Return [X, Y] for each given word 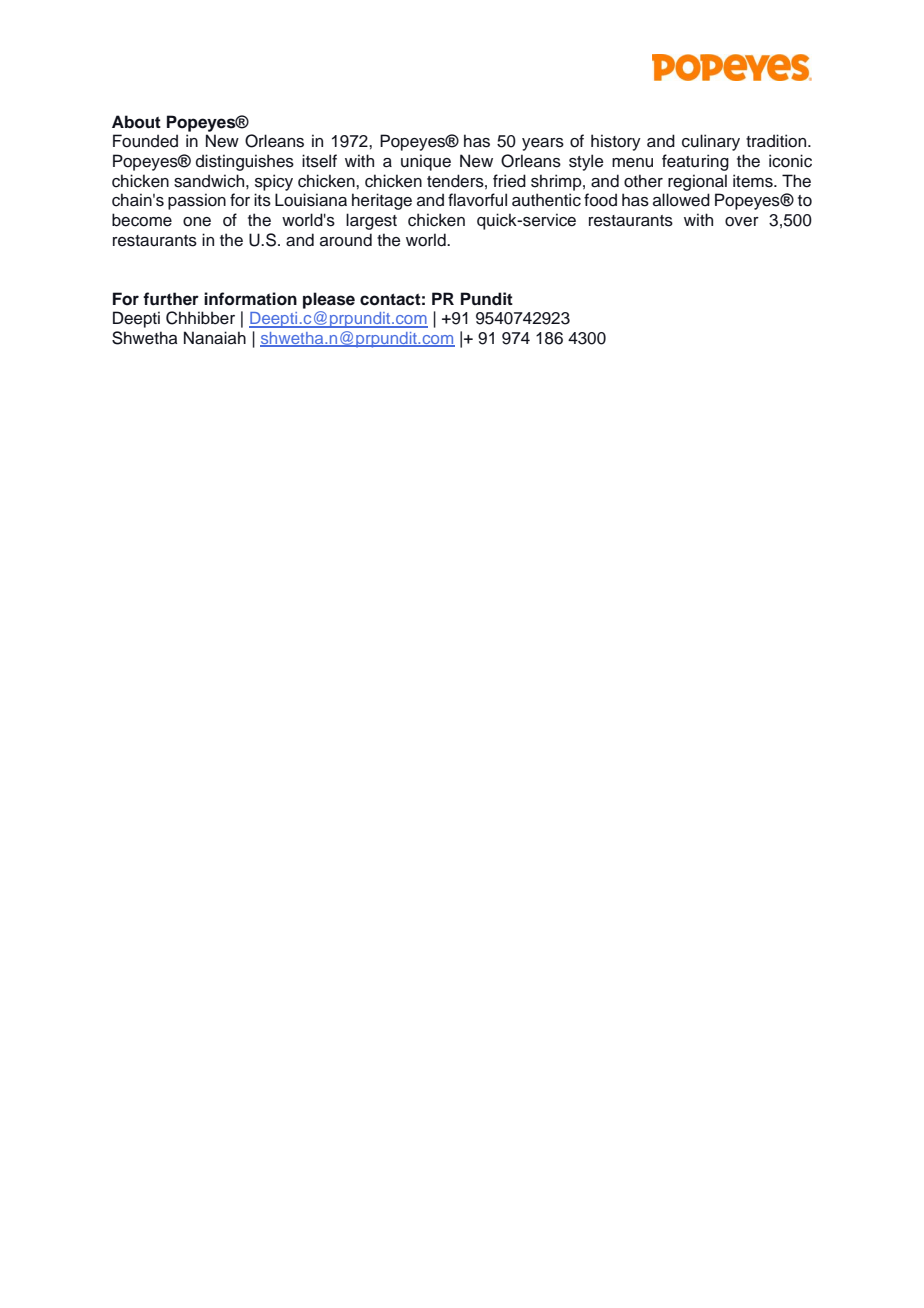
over [742, 222]
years [543, 144]
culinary [711, 142]
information [250, 299]
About [136, 122]
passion [197, 201]
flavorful [477, 200]
